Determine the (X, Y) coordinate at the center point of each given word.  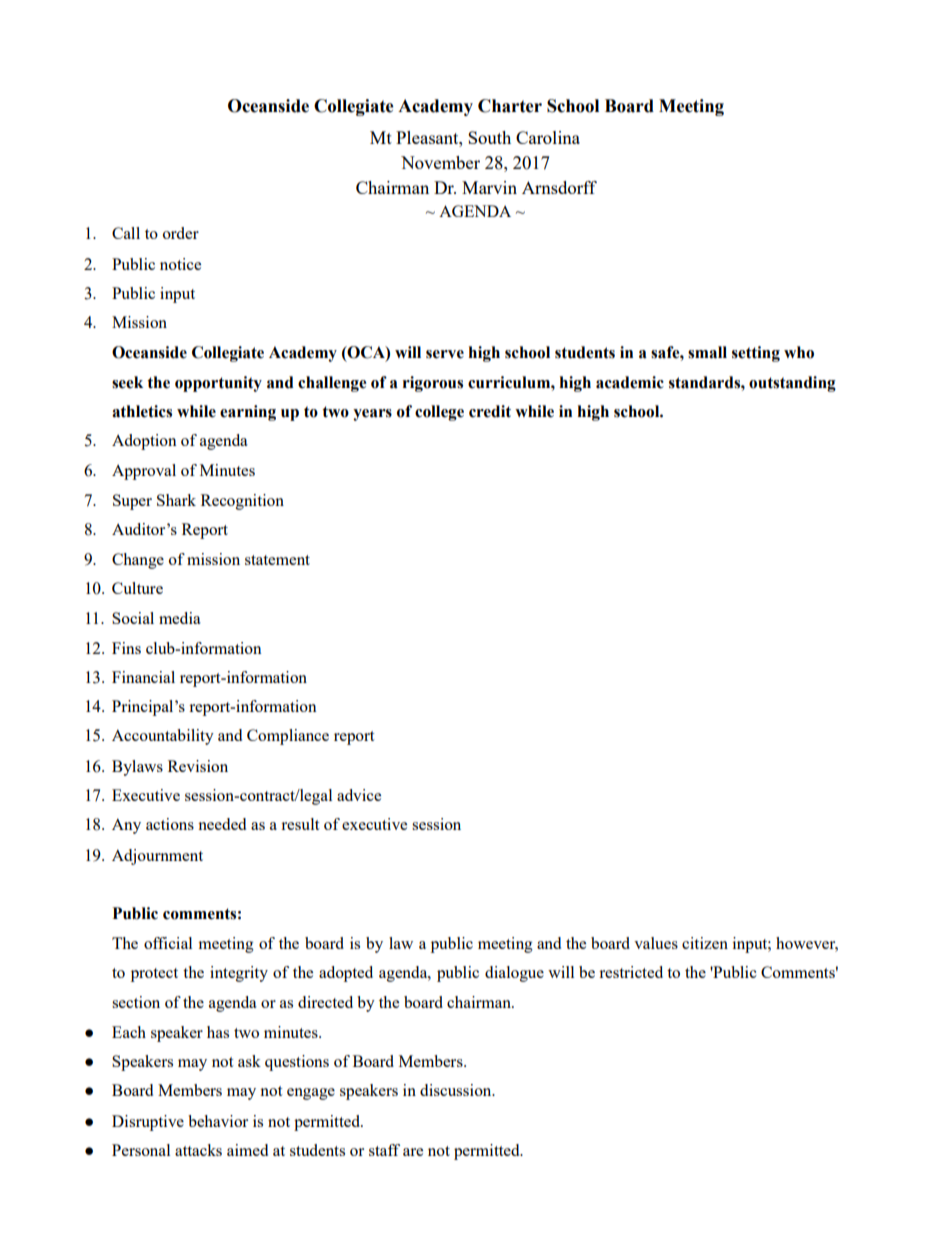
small (707, 352)
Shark (176, 500)
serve (445, 354)
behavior (218, 1121)
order (181, 233)
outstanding (792, 384)
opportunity (218, 384)
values (656, 943)
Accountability (163, 737)
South (489, 137)
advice (359, 795)
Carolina (548, 137)
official (168, 943)
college (439, 413)
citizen (705, 943)
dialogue (514, 974)
